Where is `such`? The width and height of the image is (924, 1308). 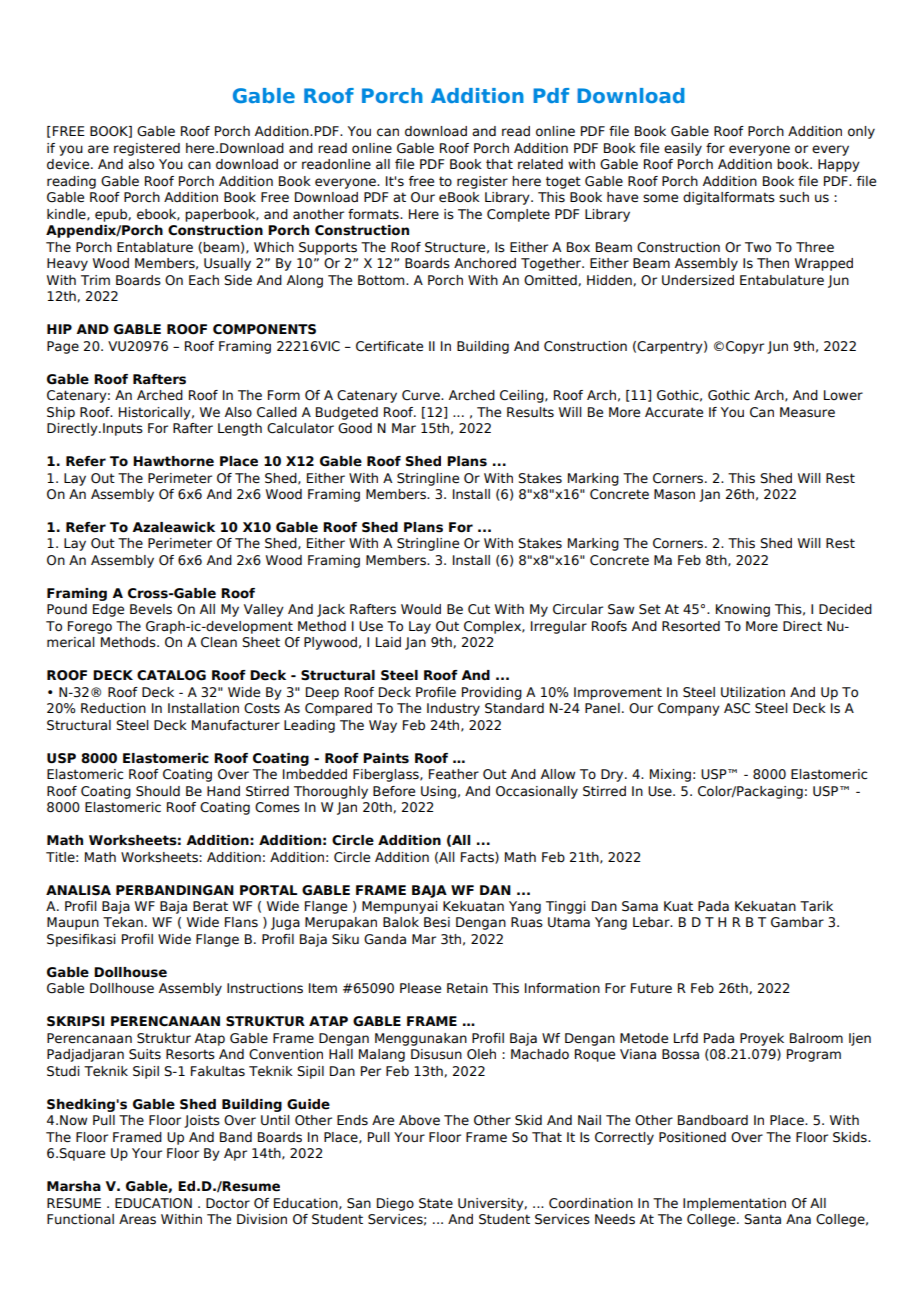 such is located at coordinates (794, 197).
